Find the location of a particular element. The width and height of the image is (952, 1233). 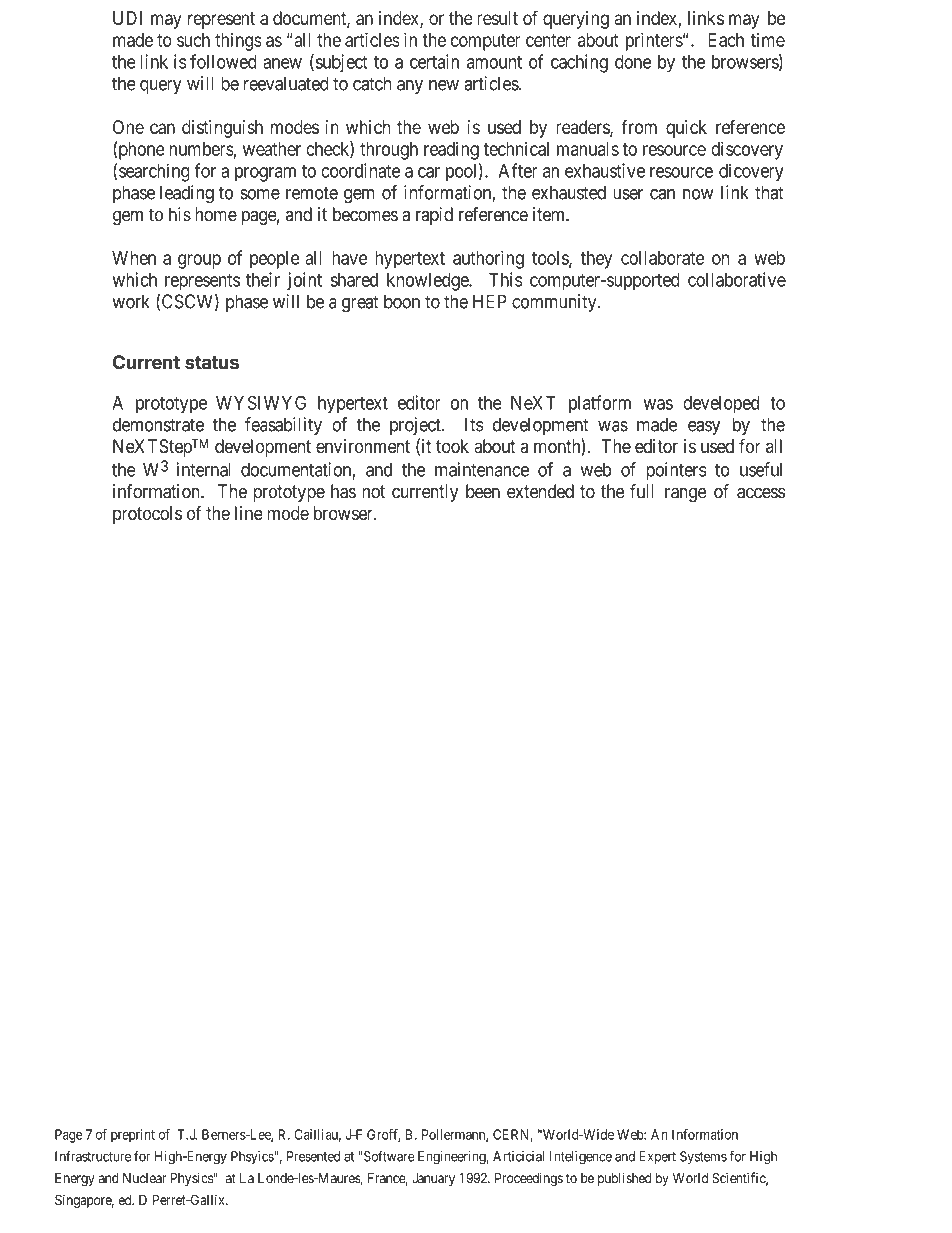

Presented is located at coordinates (313, 1156).
